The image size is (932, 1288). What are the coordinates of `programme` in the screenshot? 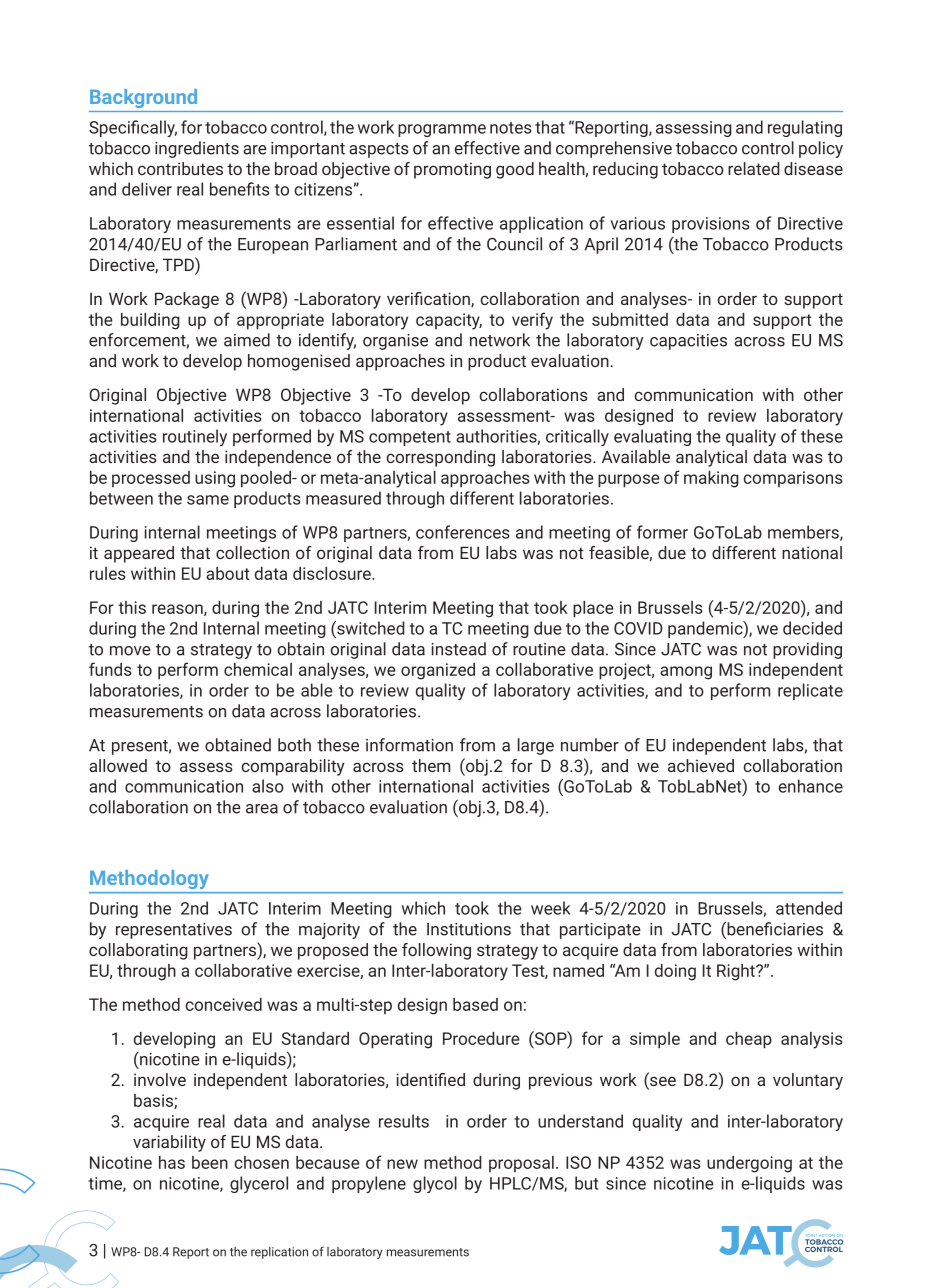 It's located at (442, 130).
